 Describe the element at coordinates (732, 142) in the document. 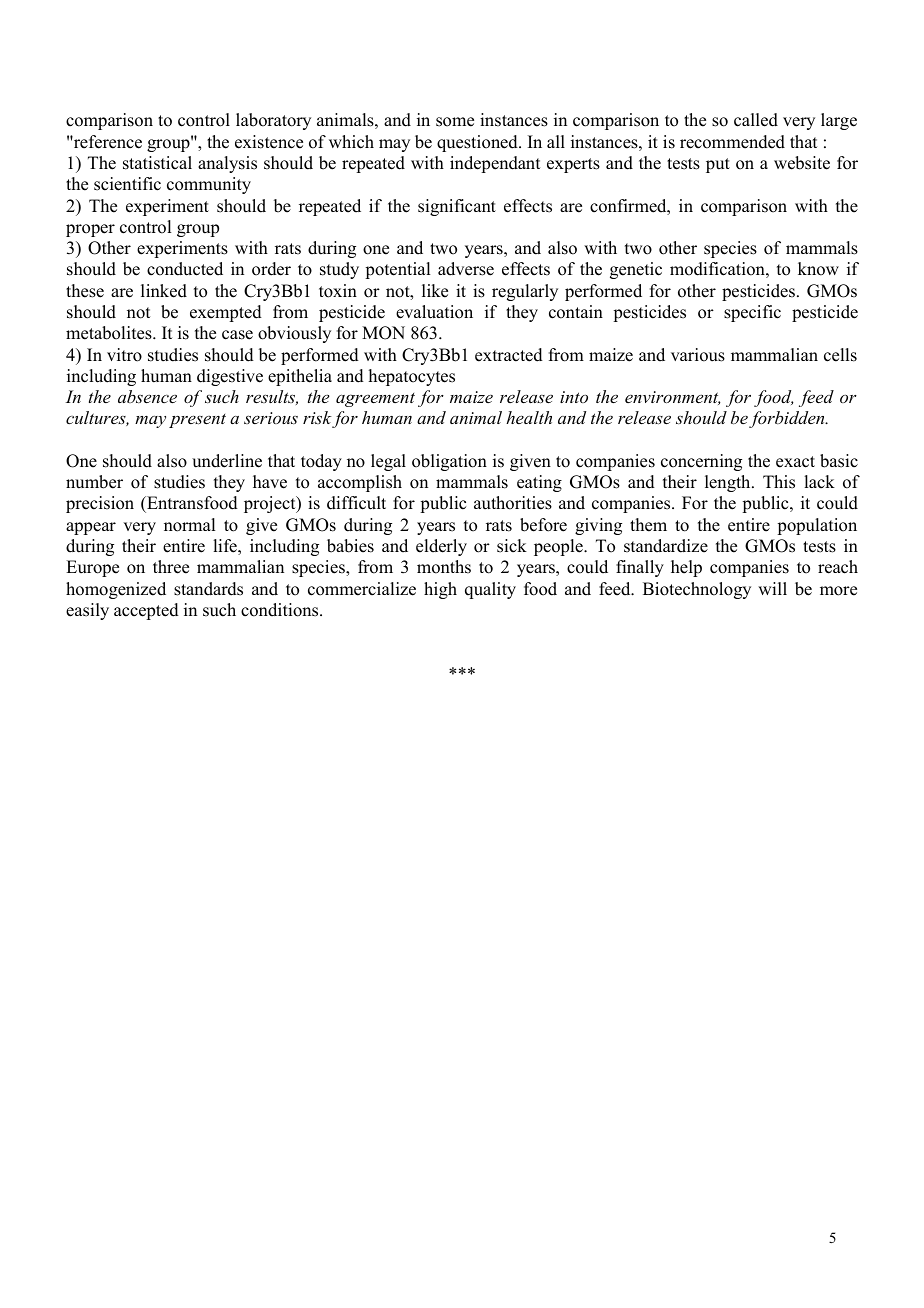

I see `recommended` at that location.
